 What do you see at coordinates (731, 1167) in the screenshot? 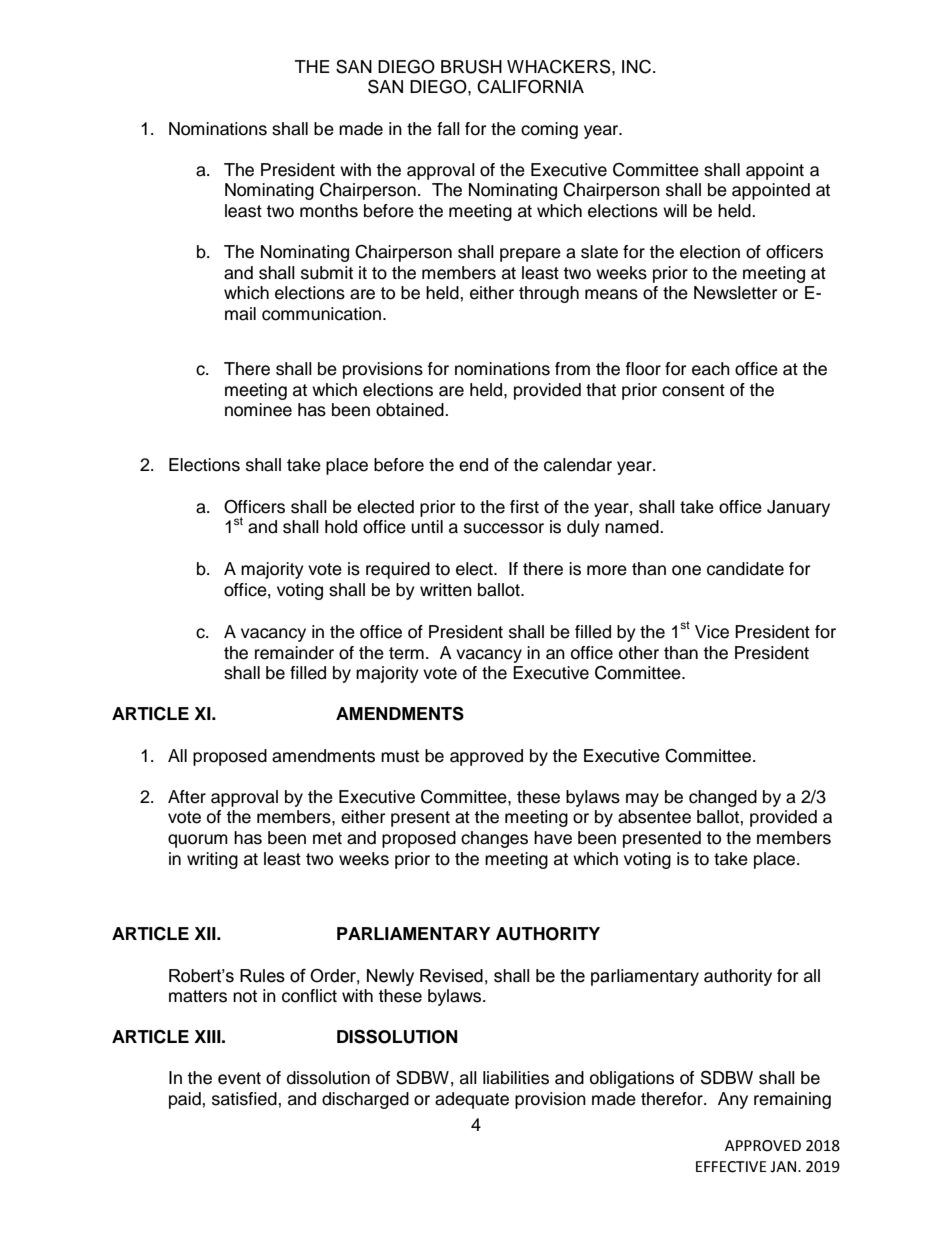
I see `EFFECTIVE` at bounding box center [731, 1167].
